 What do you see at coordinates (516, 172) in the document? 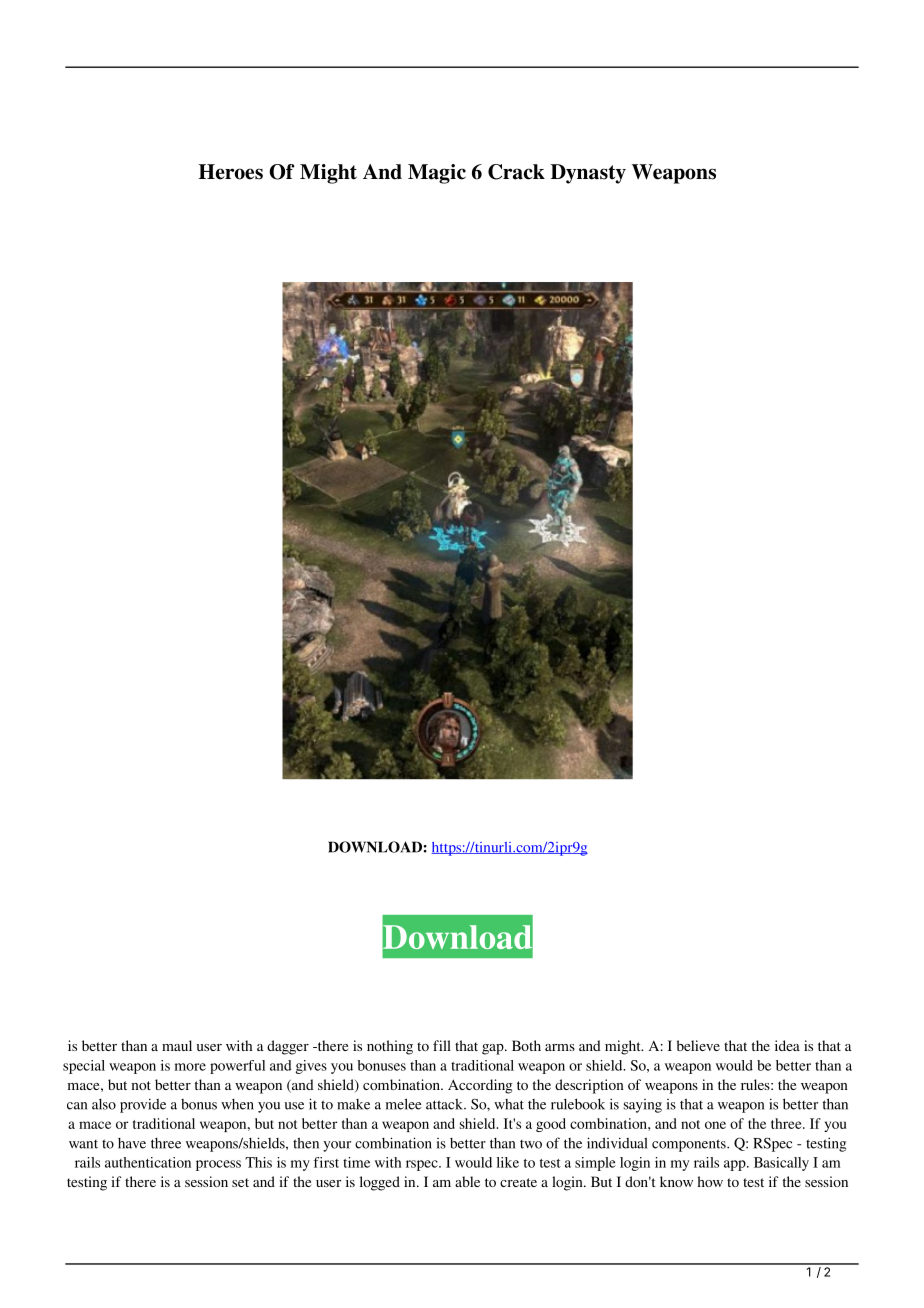
I see `Crack` at bounding box center [516, 172].
